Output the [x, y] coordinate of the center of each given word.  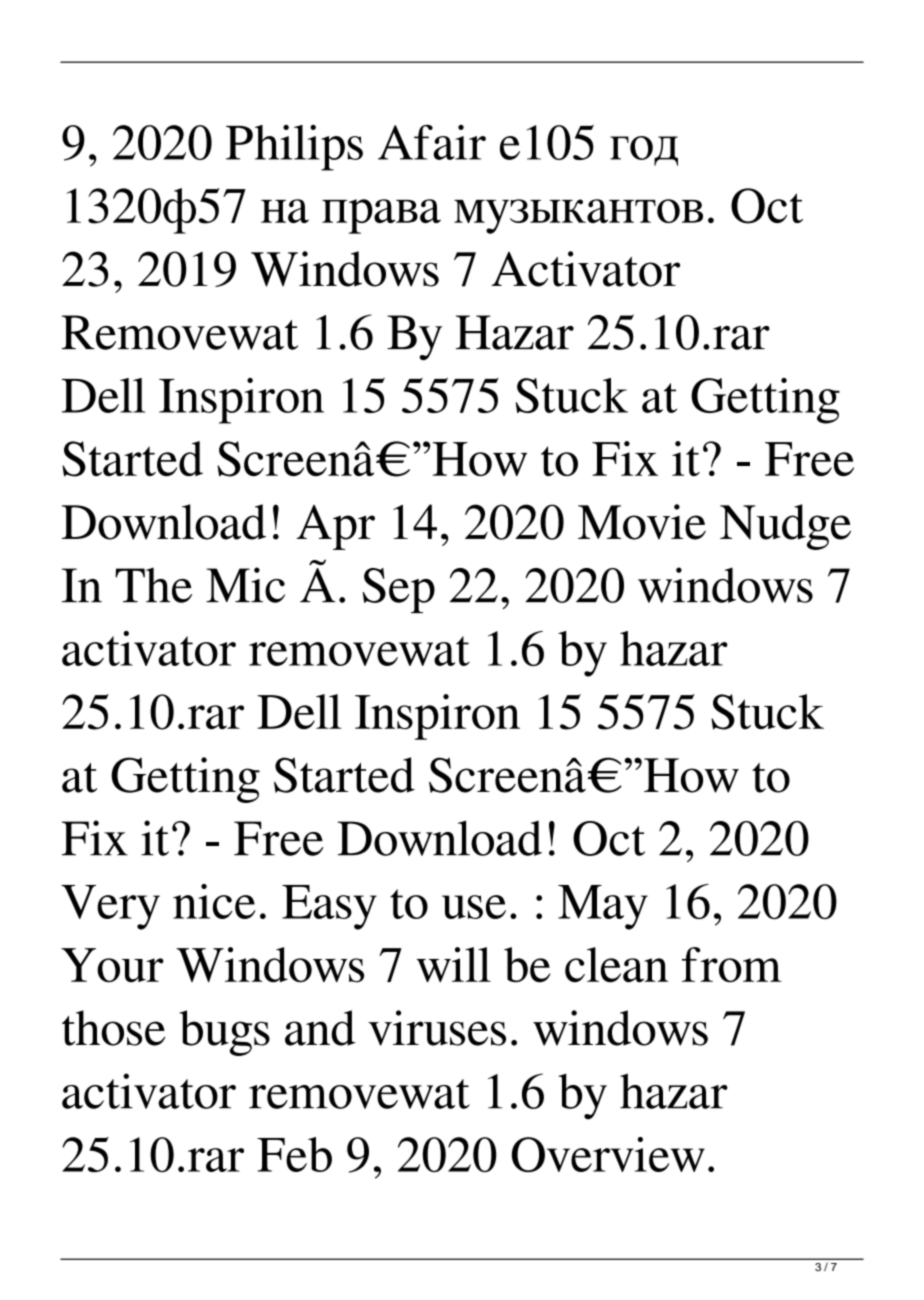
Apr [335, 527]
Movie [642, 522]
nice [214, 901]
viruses [437, 1028]
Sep [398, 590]
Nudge [785, 527]
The [153, 585]
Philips [294, 148]
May [603, 907]
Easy [329, 907]
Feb [294, 1154]
